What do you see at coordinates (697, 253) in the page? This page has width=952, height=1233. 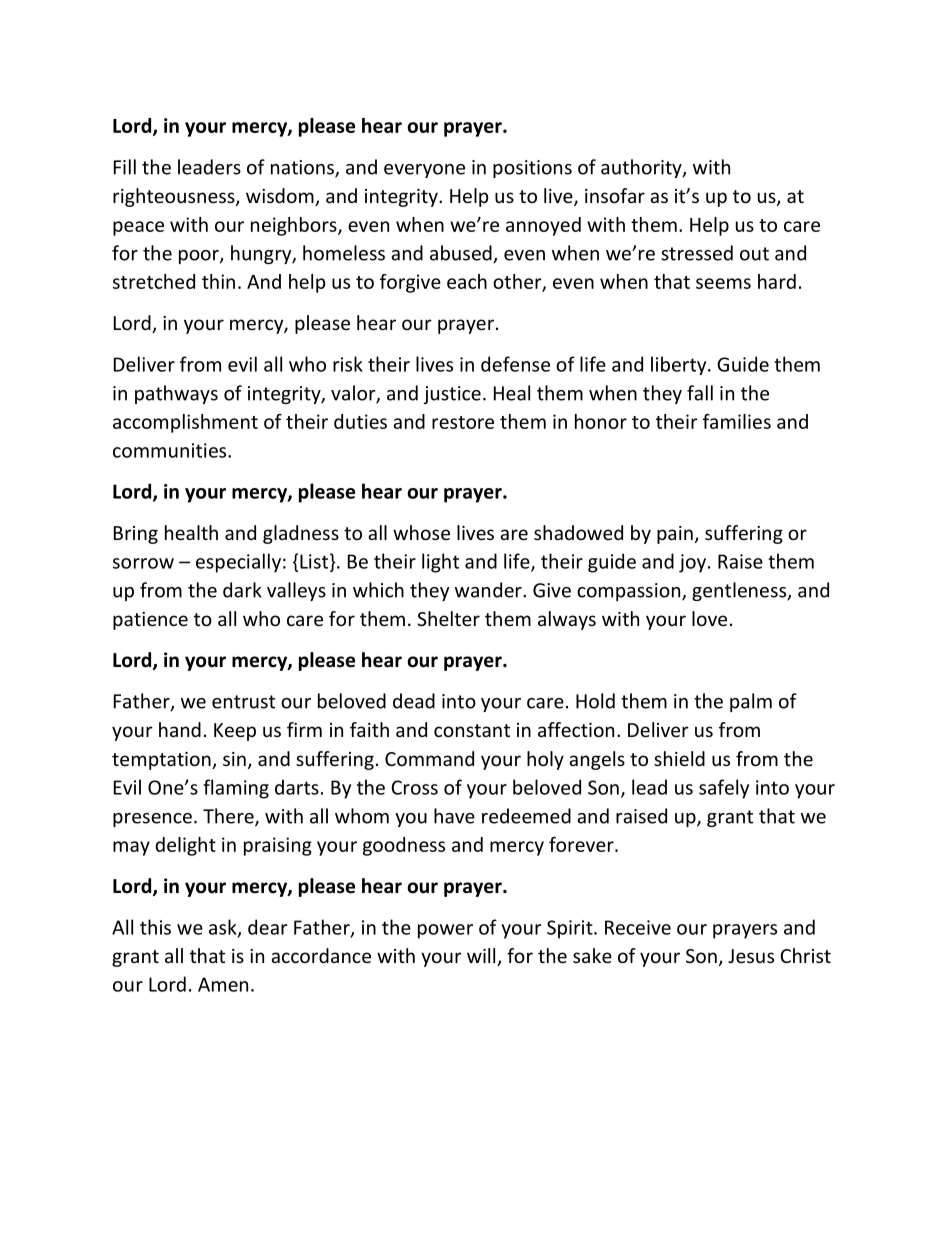 I see `stressed` at bounding box center [697, 253].
